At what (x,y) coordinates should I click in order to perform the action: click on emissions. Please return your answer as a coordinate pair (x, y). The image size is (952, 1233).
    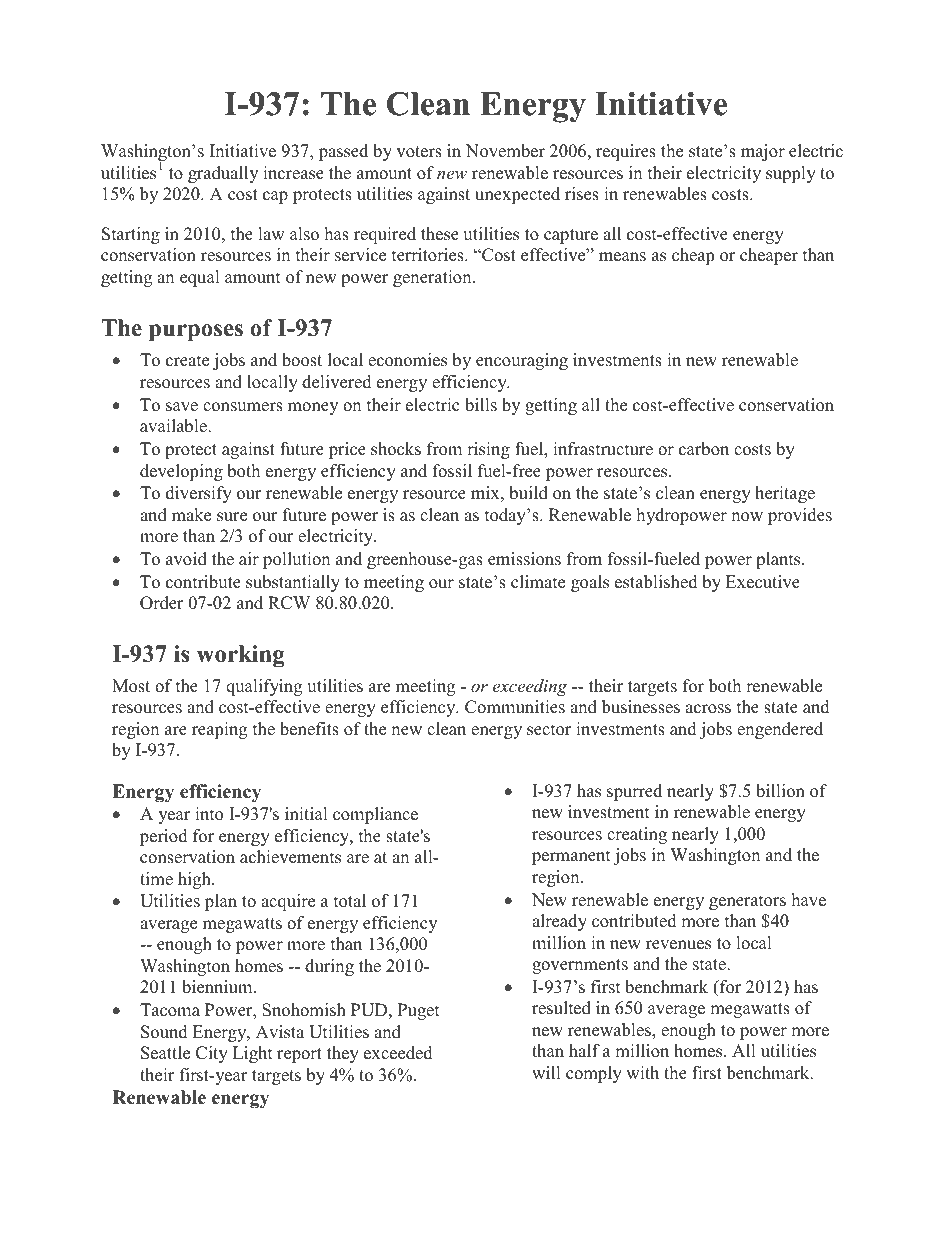
    Looking at the image, I should click on (524, 559).
